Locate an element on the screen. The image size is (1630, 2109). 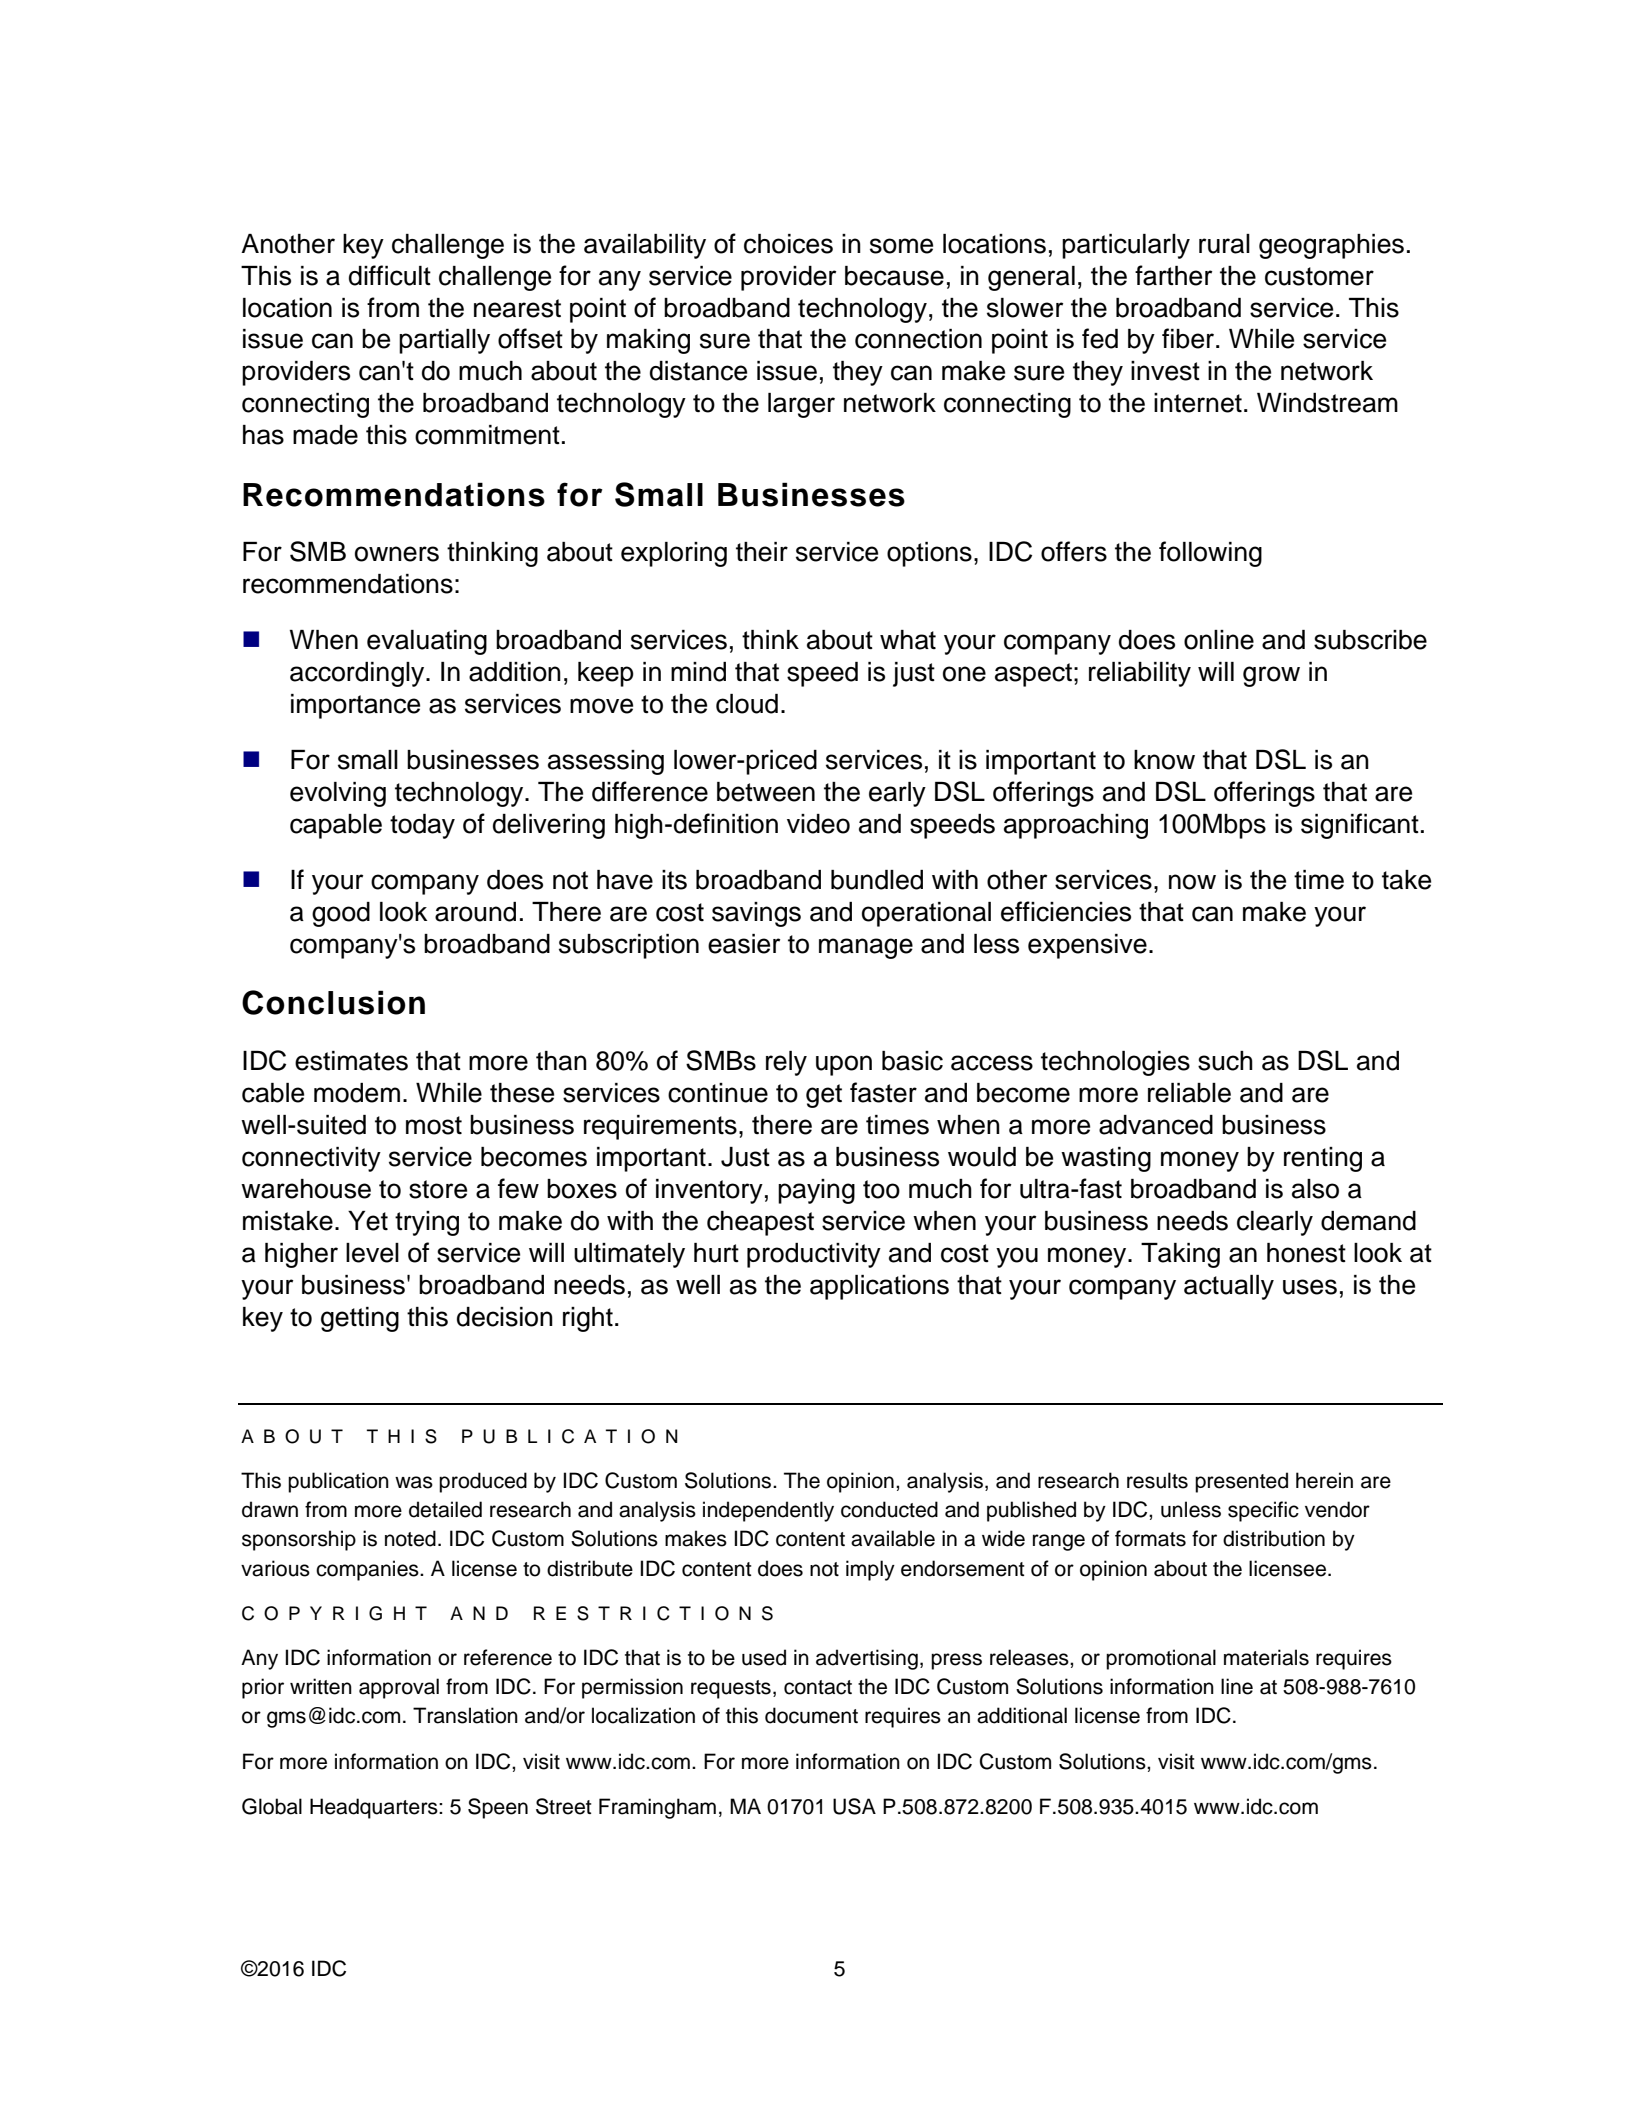
choices is located at coordinates (788, 244).
